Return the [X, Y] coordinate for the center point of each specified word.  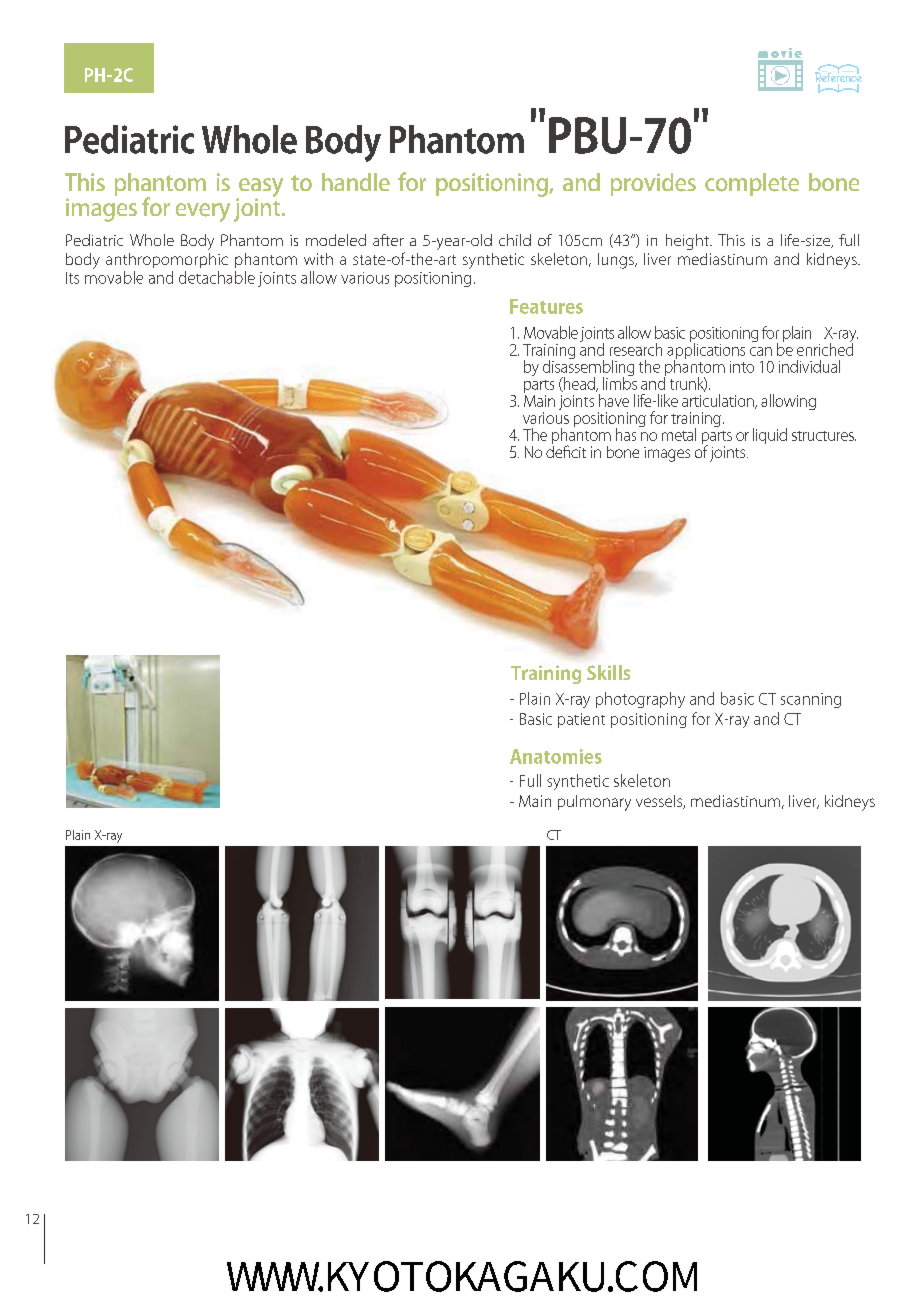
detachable [217, 277]
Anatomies [556, 756]
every [203, 212]
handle [356, 182]
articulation [719, 401]
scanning [811, 700]
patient [581, 720]
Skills [608, 672]
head [579, 384]
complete [752, 184]
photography [640, 700]
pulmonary [594, 803]
